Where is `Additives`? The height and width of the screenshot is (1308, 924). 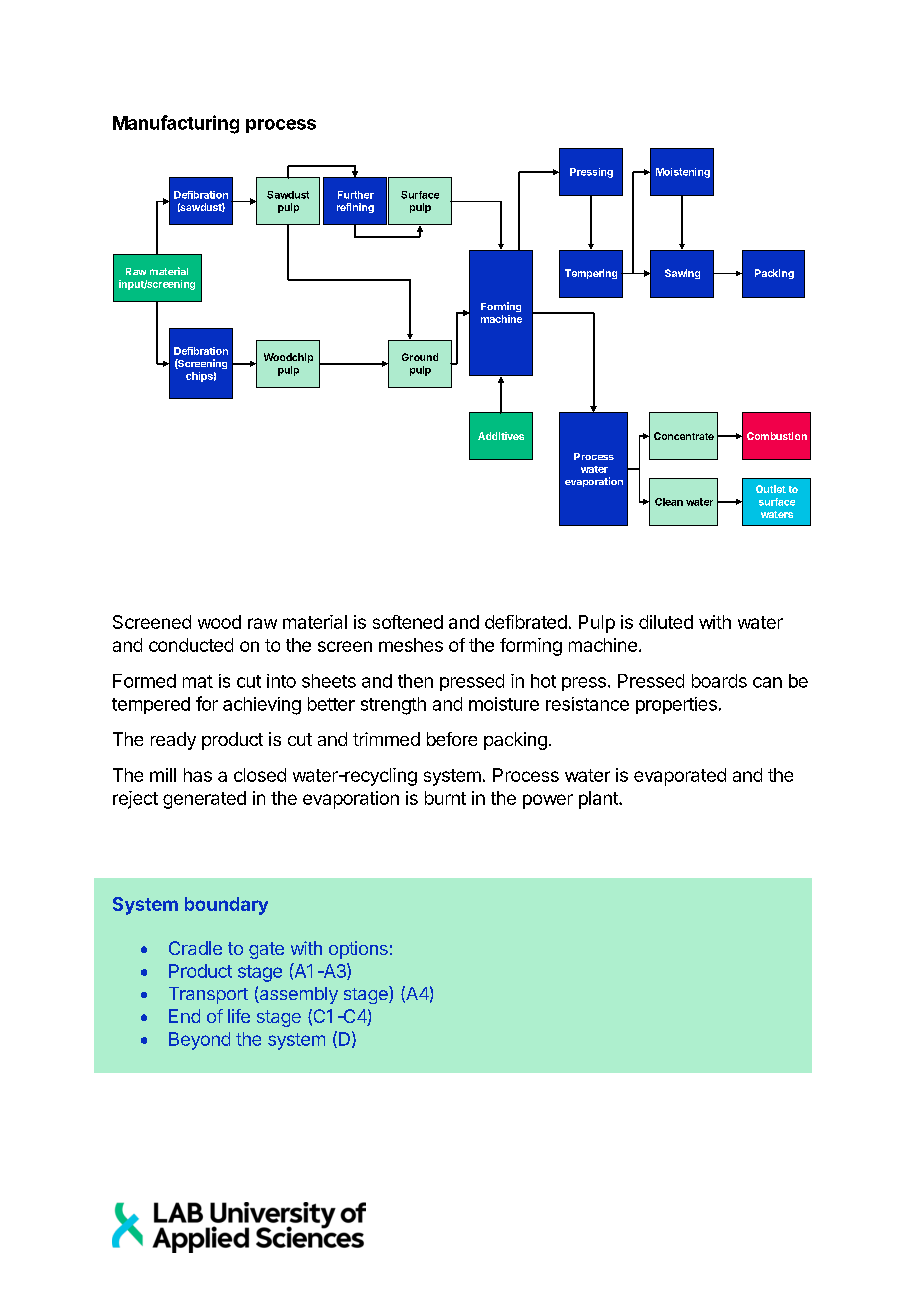
Additives is located at coordinates (501, 436).
